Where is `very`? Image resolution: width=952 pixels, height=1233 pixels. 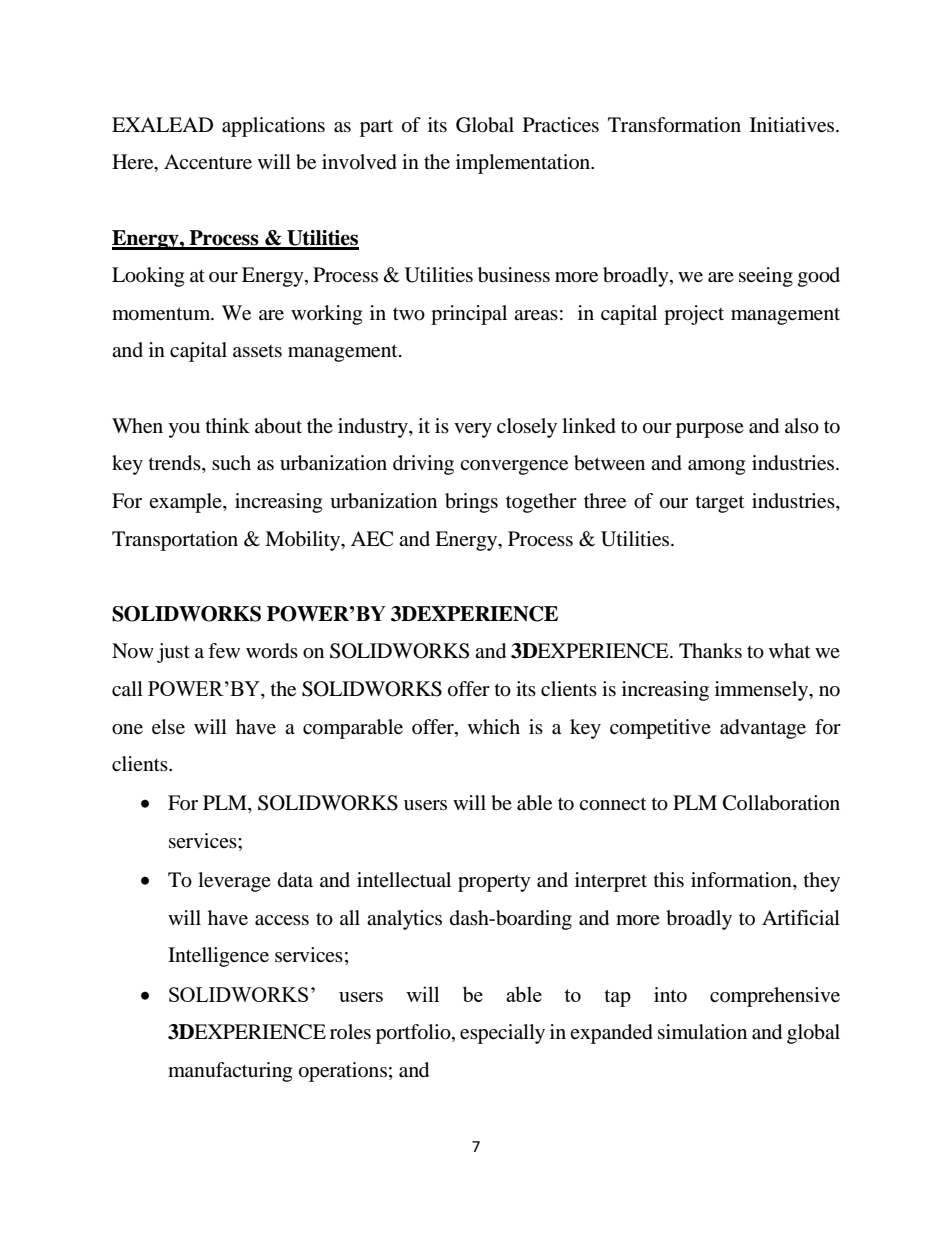
very is located at coordinates (473, 430).
